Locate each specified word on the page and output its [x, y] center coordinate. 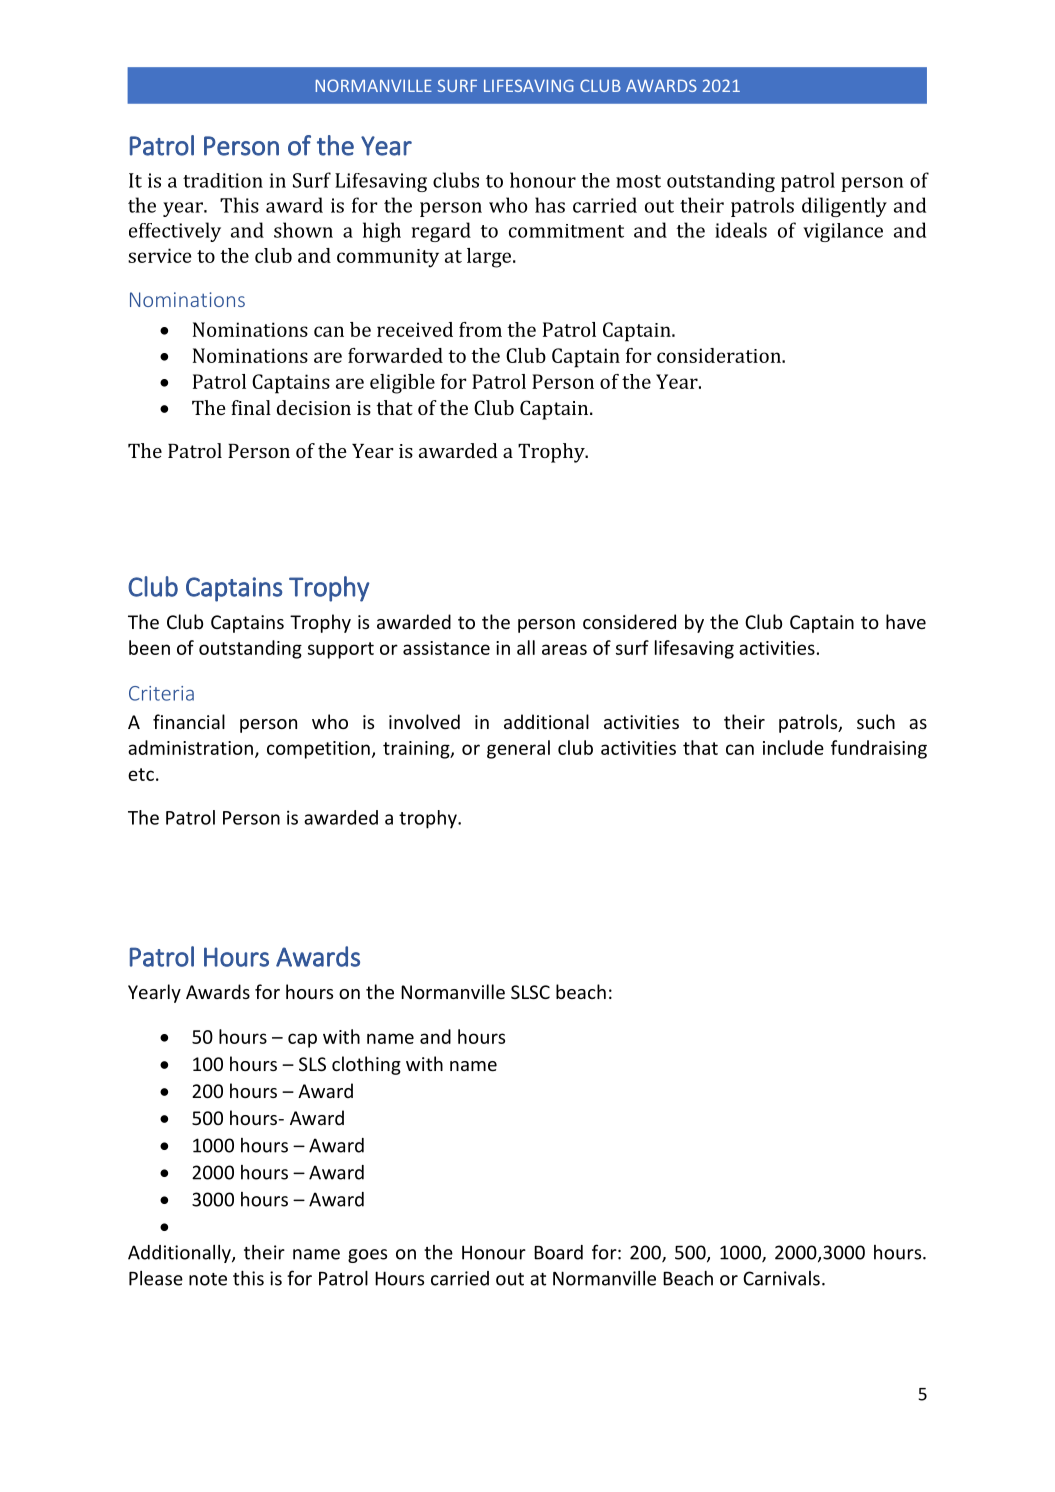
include [793, 747]
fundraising [879, 749]
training [417, 750]
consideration [720, 355]
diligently [844, 207]
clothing [366, 1065]
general [518, 749]
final [251, 407]
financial [189, 721]
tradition [223, 180]
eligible [402, 384]
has [550, 205]
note [208, 1279]
